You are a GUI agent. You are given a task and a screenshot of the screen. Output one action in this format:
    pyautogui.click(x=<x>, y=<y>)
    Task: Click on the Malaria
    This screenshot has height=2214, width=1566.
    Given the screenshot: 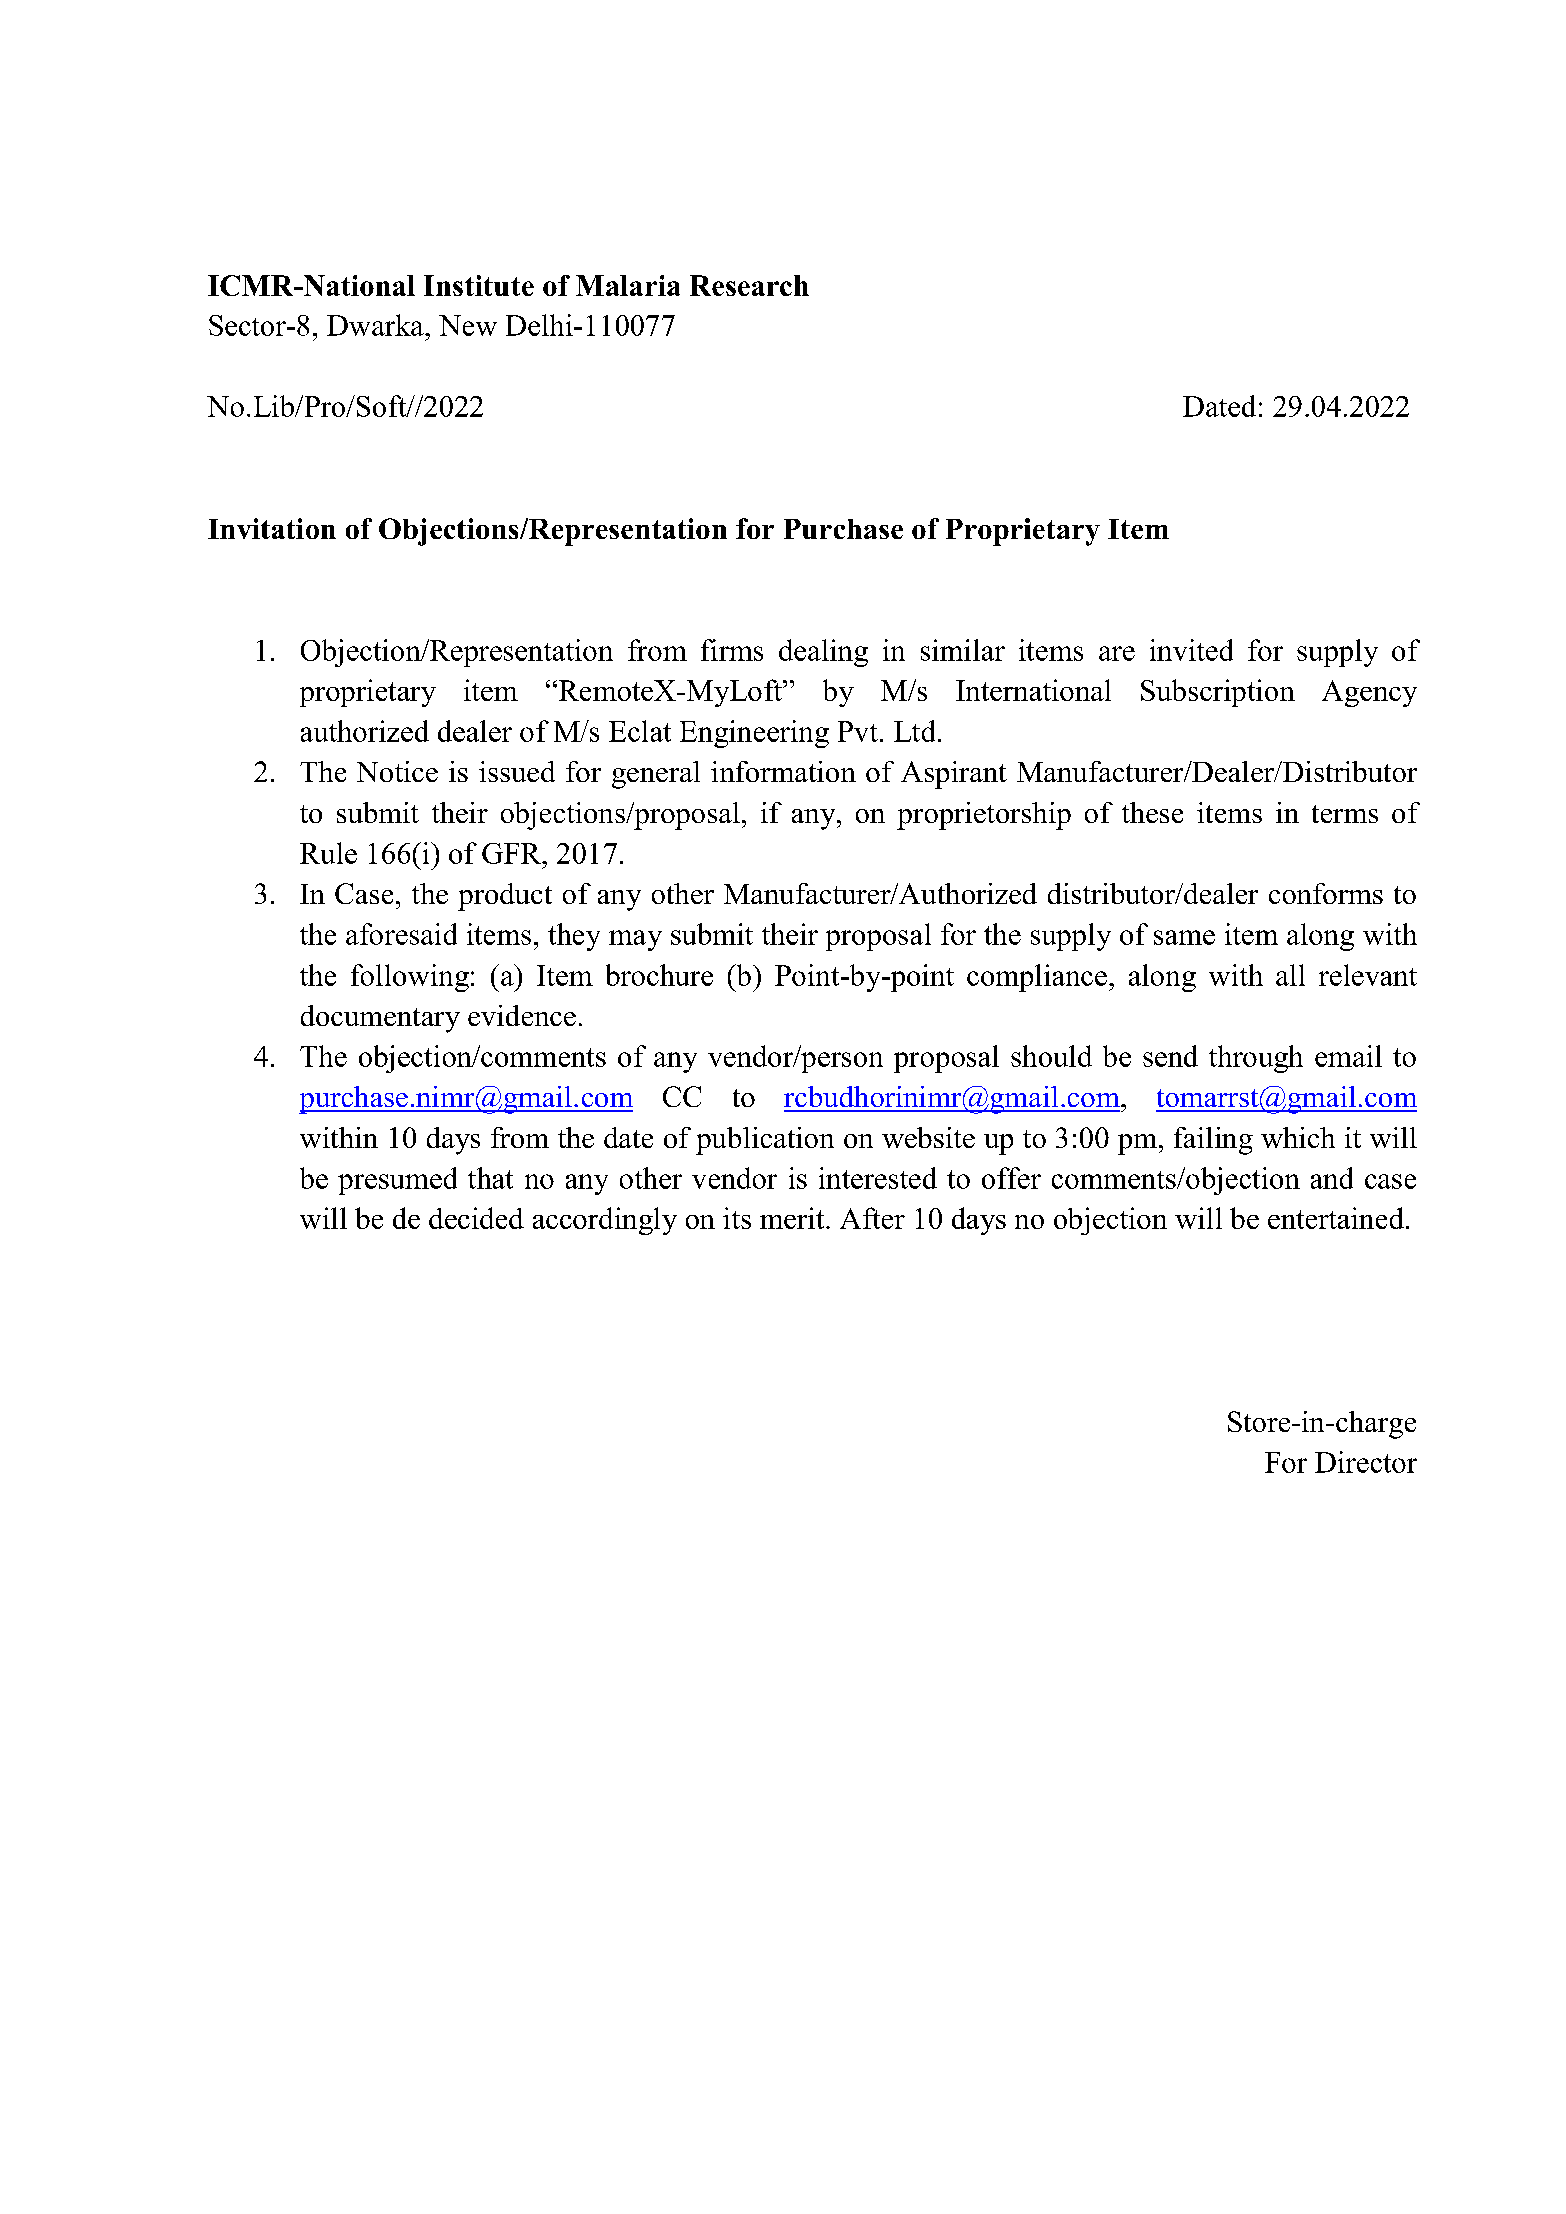 What is the action you would take?
    pyautogui.click(x=628, y=285)
